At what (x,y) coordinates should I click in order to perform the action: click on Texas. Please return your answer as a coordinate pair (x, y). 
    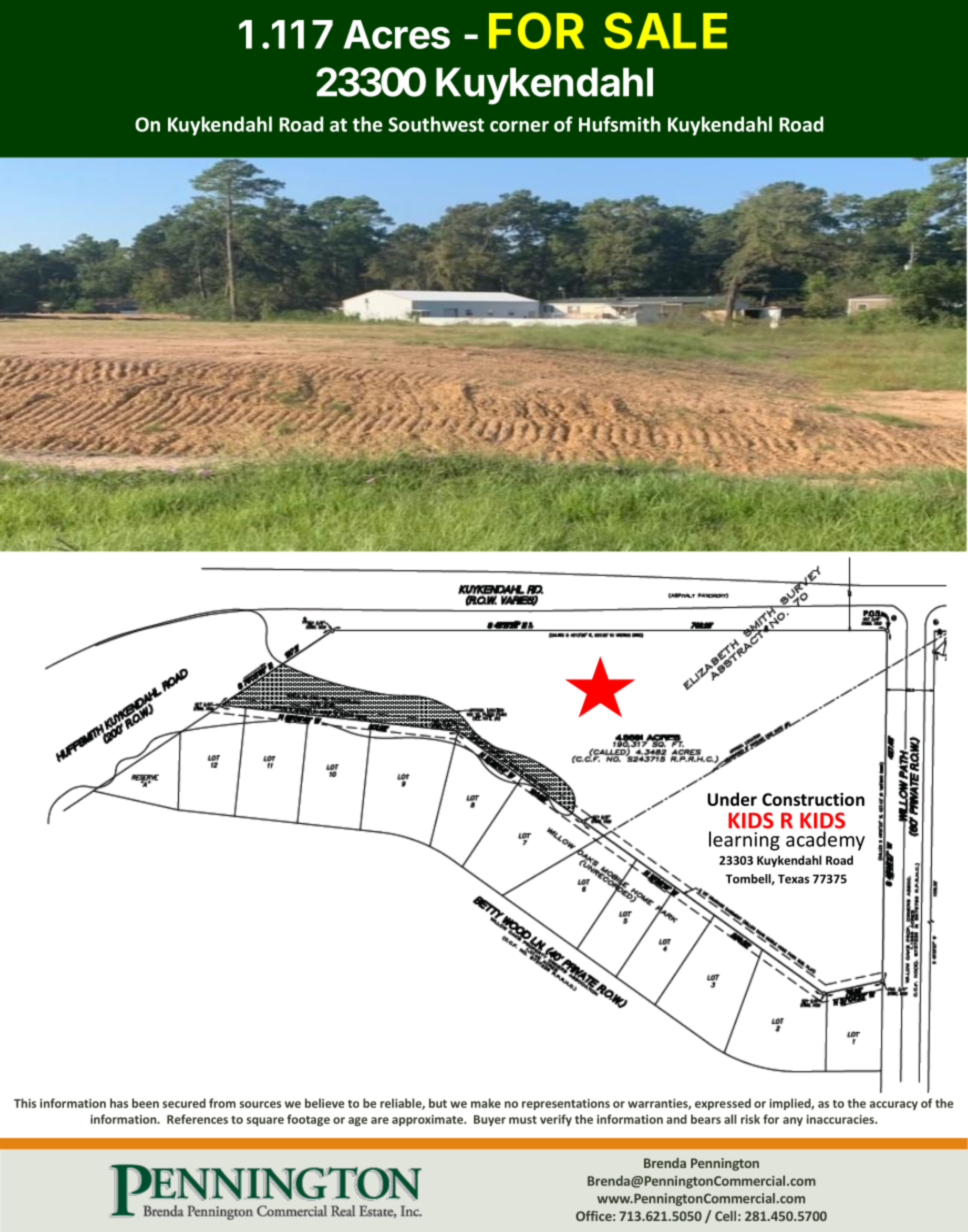
    Looking at the image, I should click on (793, 879).
